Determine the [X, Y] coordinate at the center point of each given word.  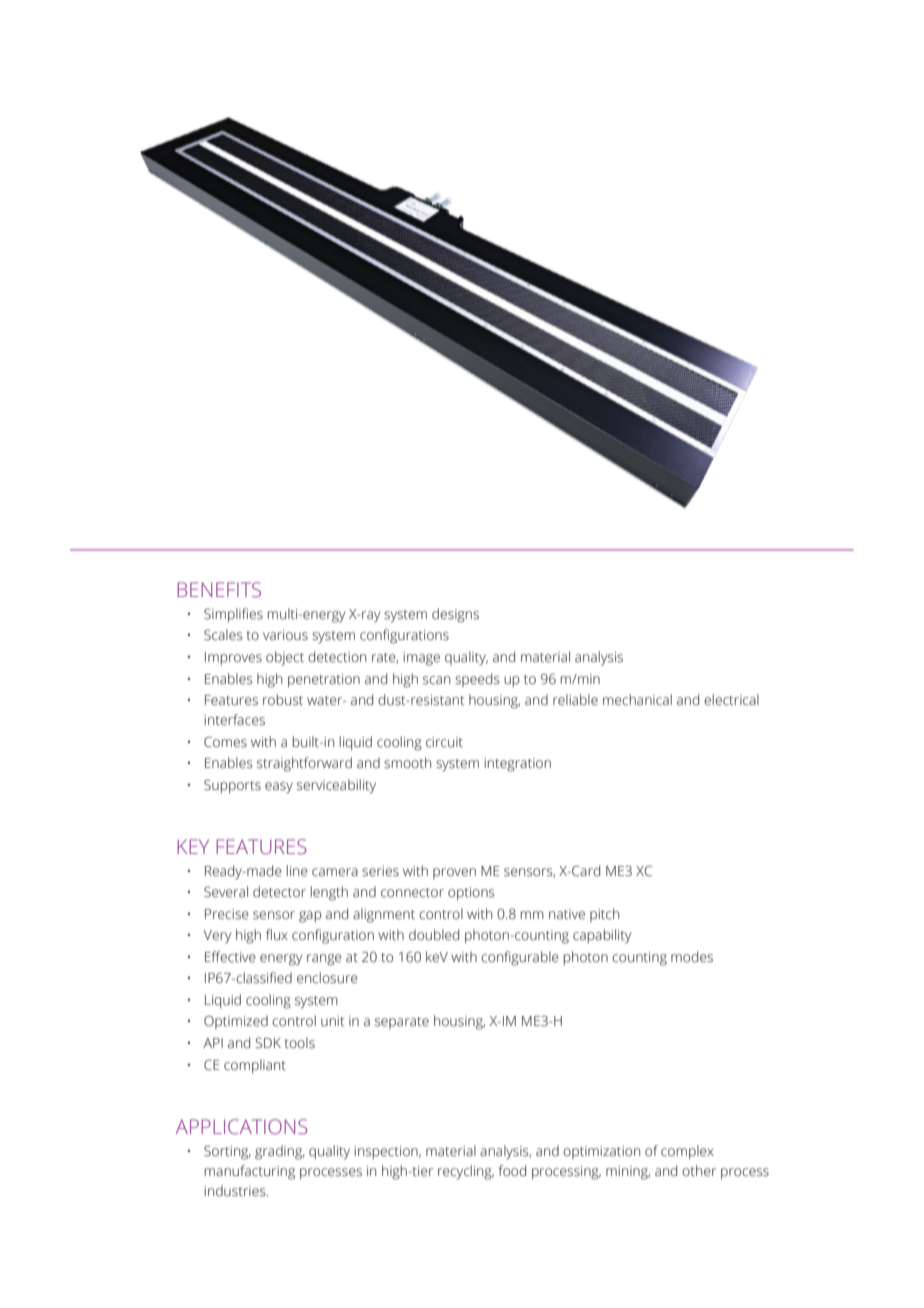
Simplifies [233, 615]
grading [280, 1152]
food [512, 1170]
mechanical [637, 700]
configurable [520, 958]
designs [455, 615]
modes [692, 957]
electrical [731, 700]
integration [517, 765]
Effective [230, 957]
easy [279, 788]
